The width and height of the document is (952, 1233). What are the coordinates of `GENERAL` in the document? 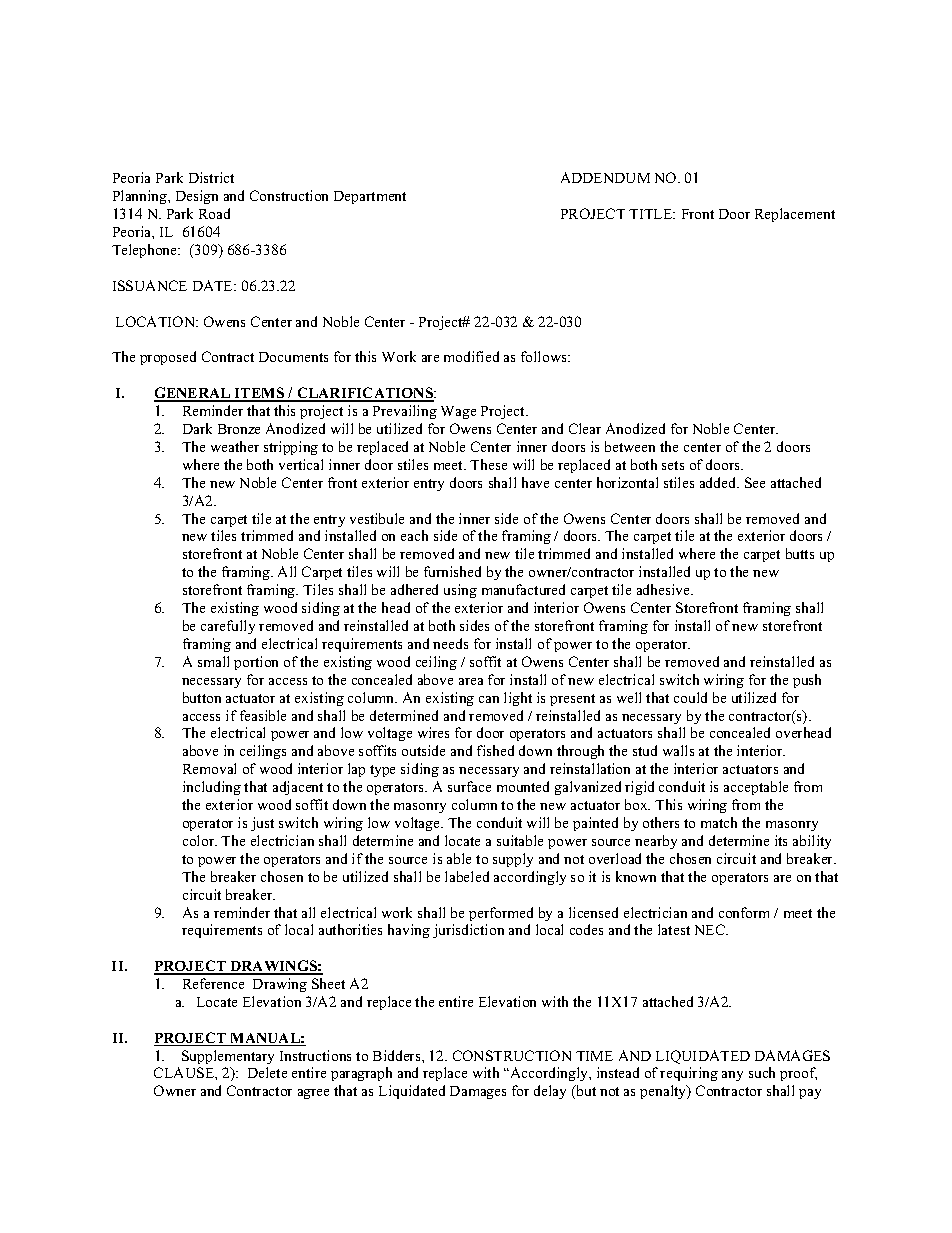 It's located at (193, 394).
